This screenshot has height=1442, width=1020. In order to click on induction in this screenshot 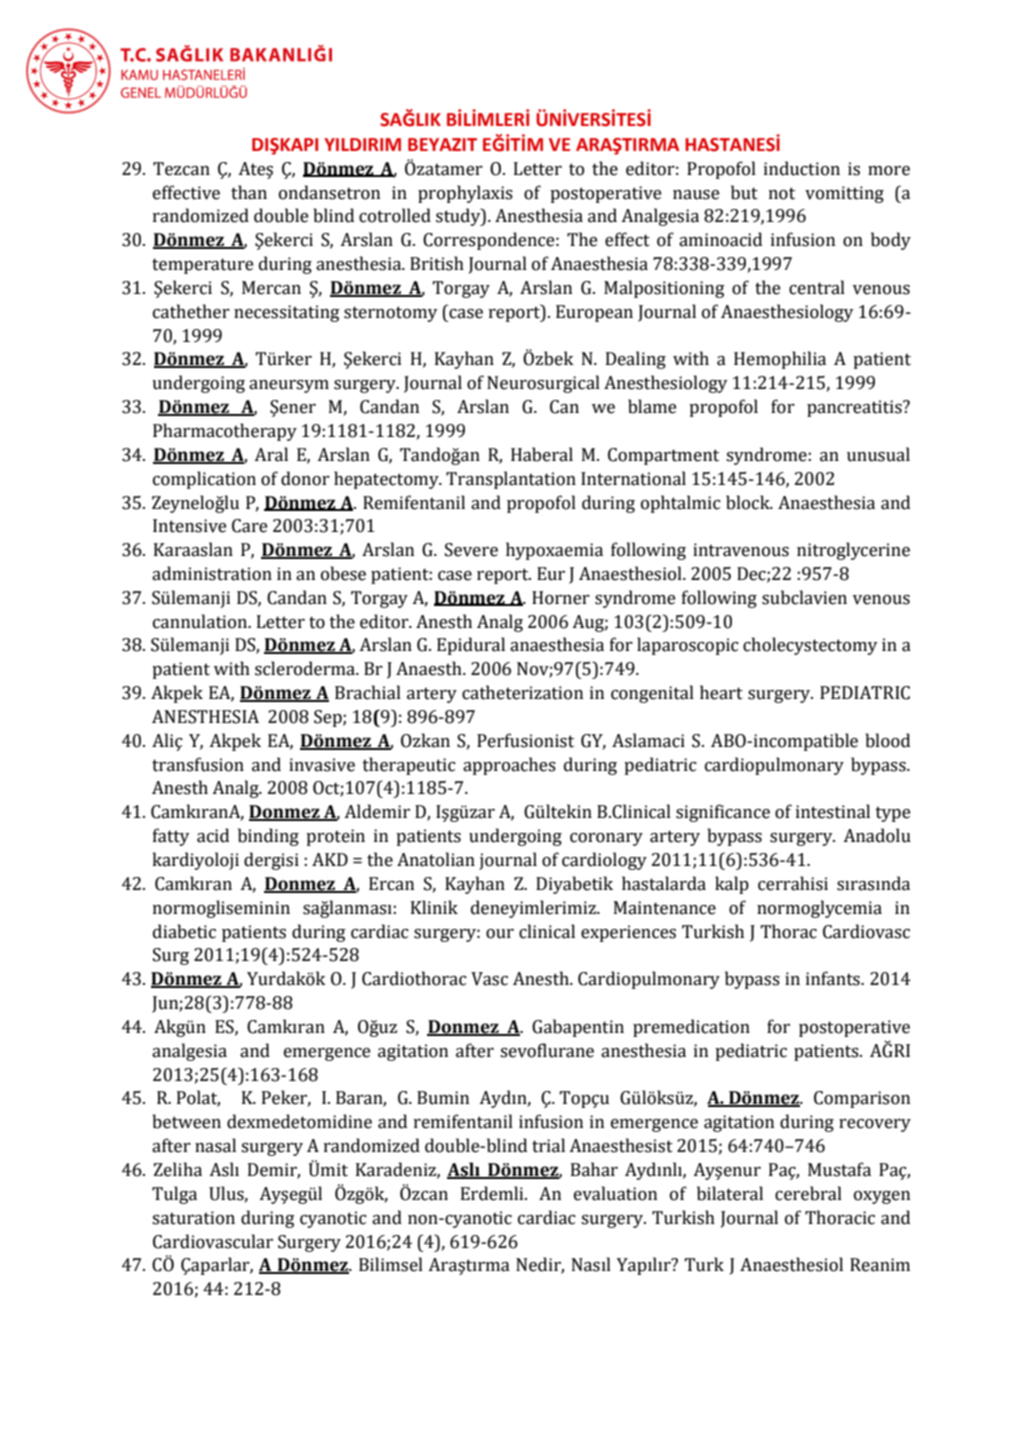, I will do `click(802, 168)`.
